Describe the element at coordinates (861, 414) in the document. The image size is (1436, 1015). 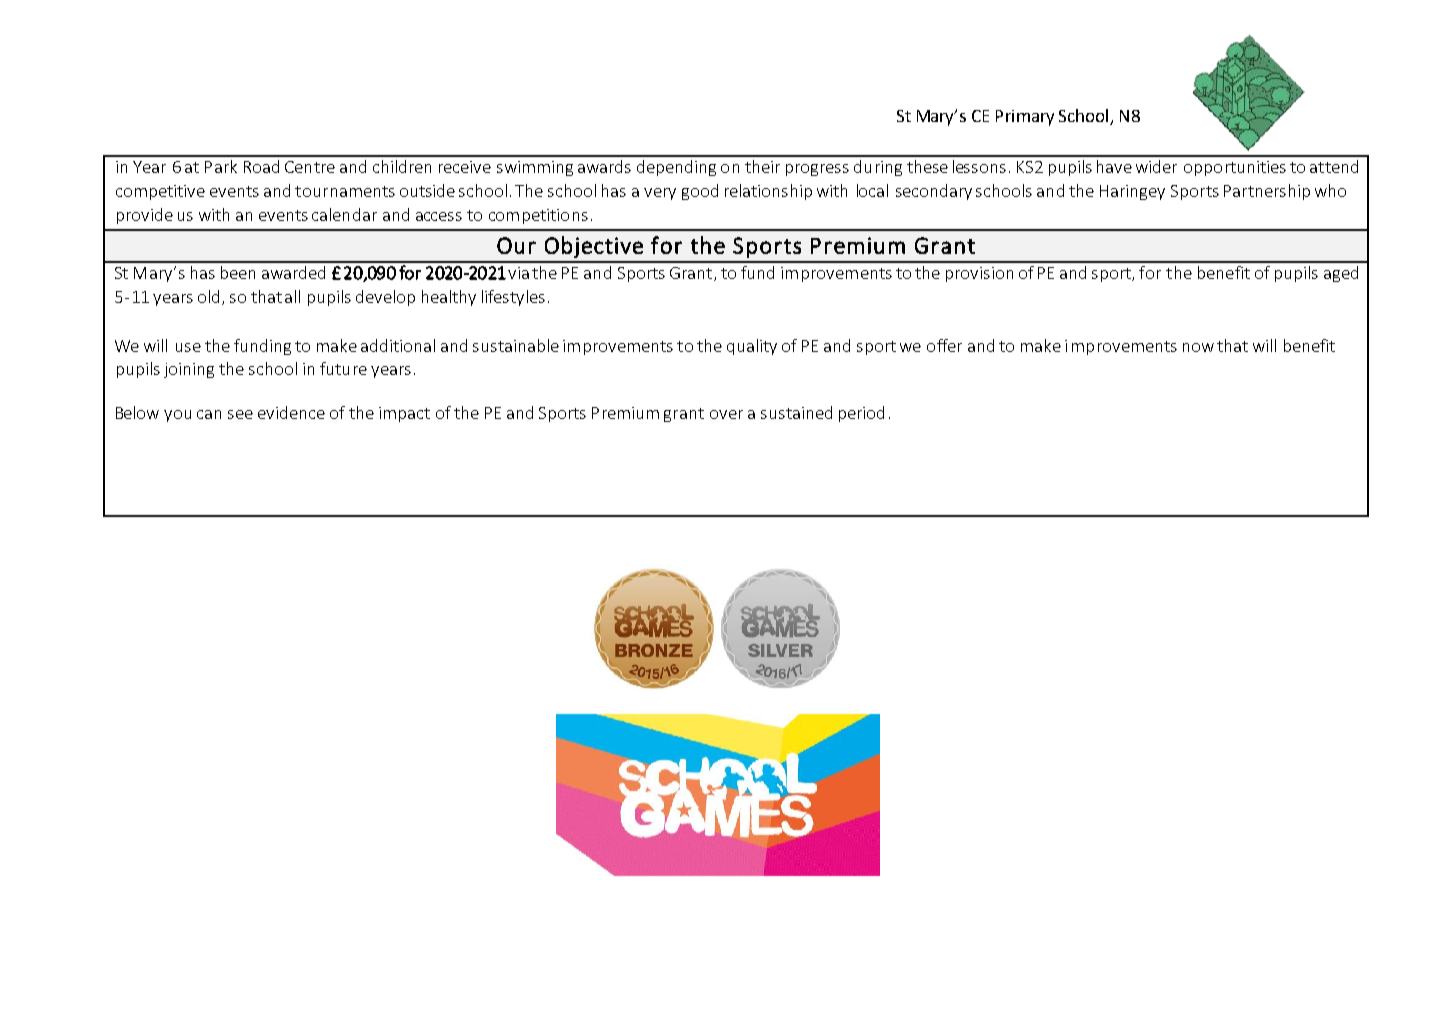
I see `period` at that location.
